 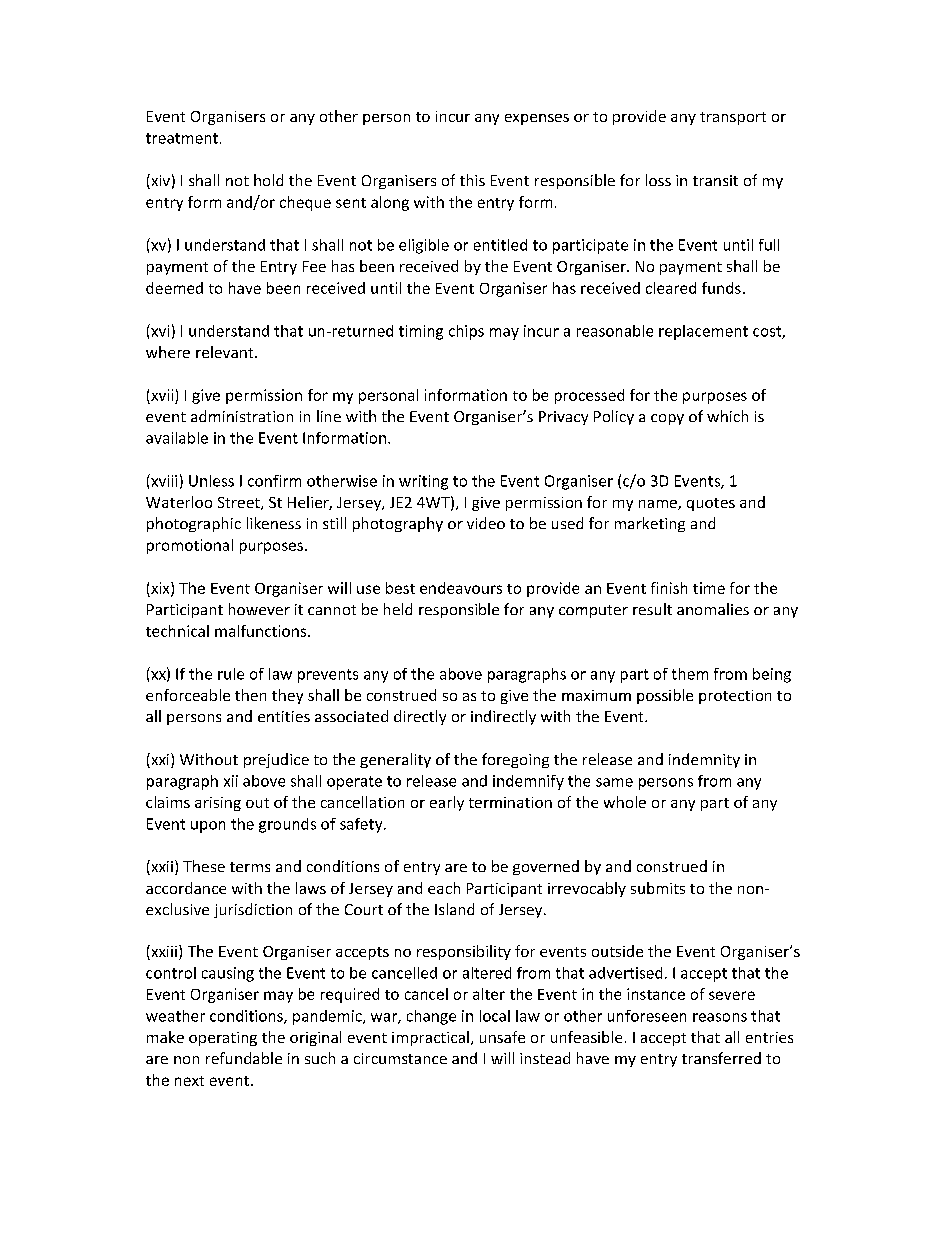 I want to click on treatment, so click(x=182, y=138).
